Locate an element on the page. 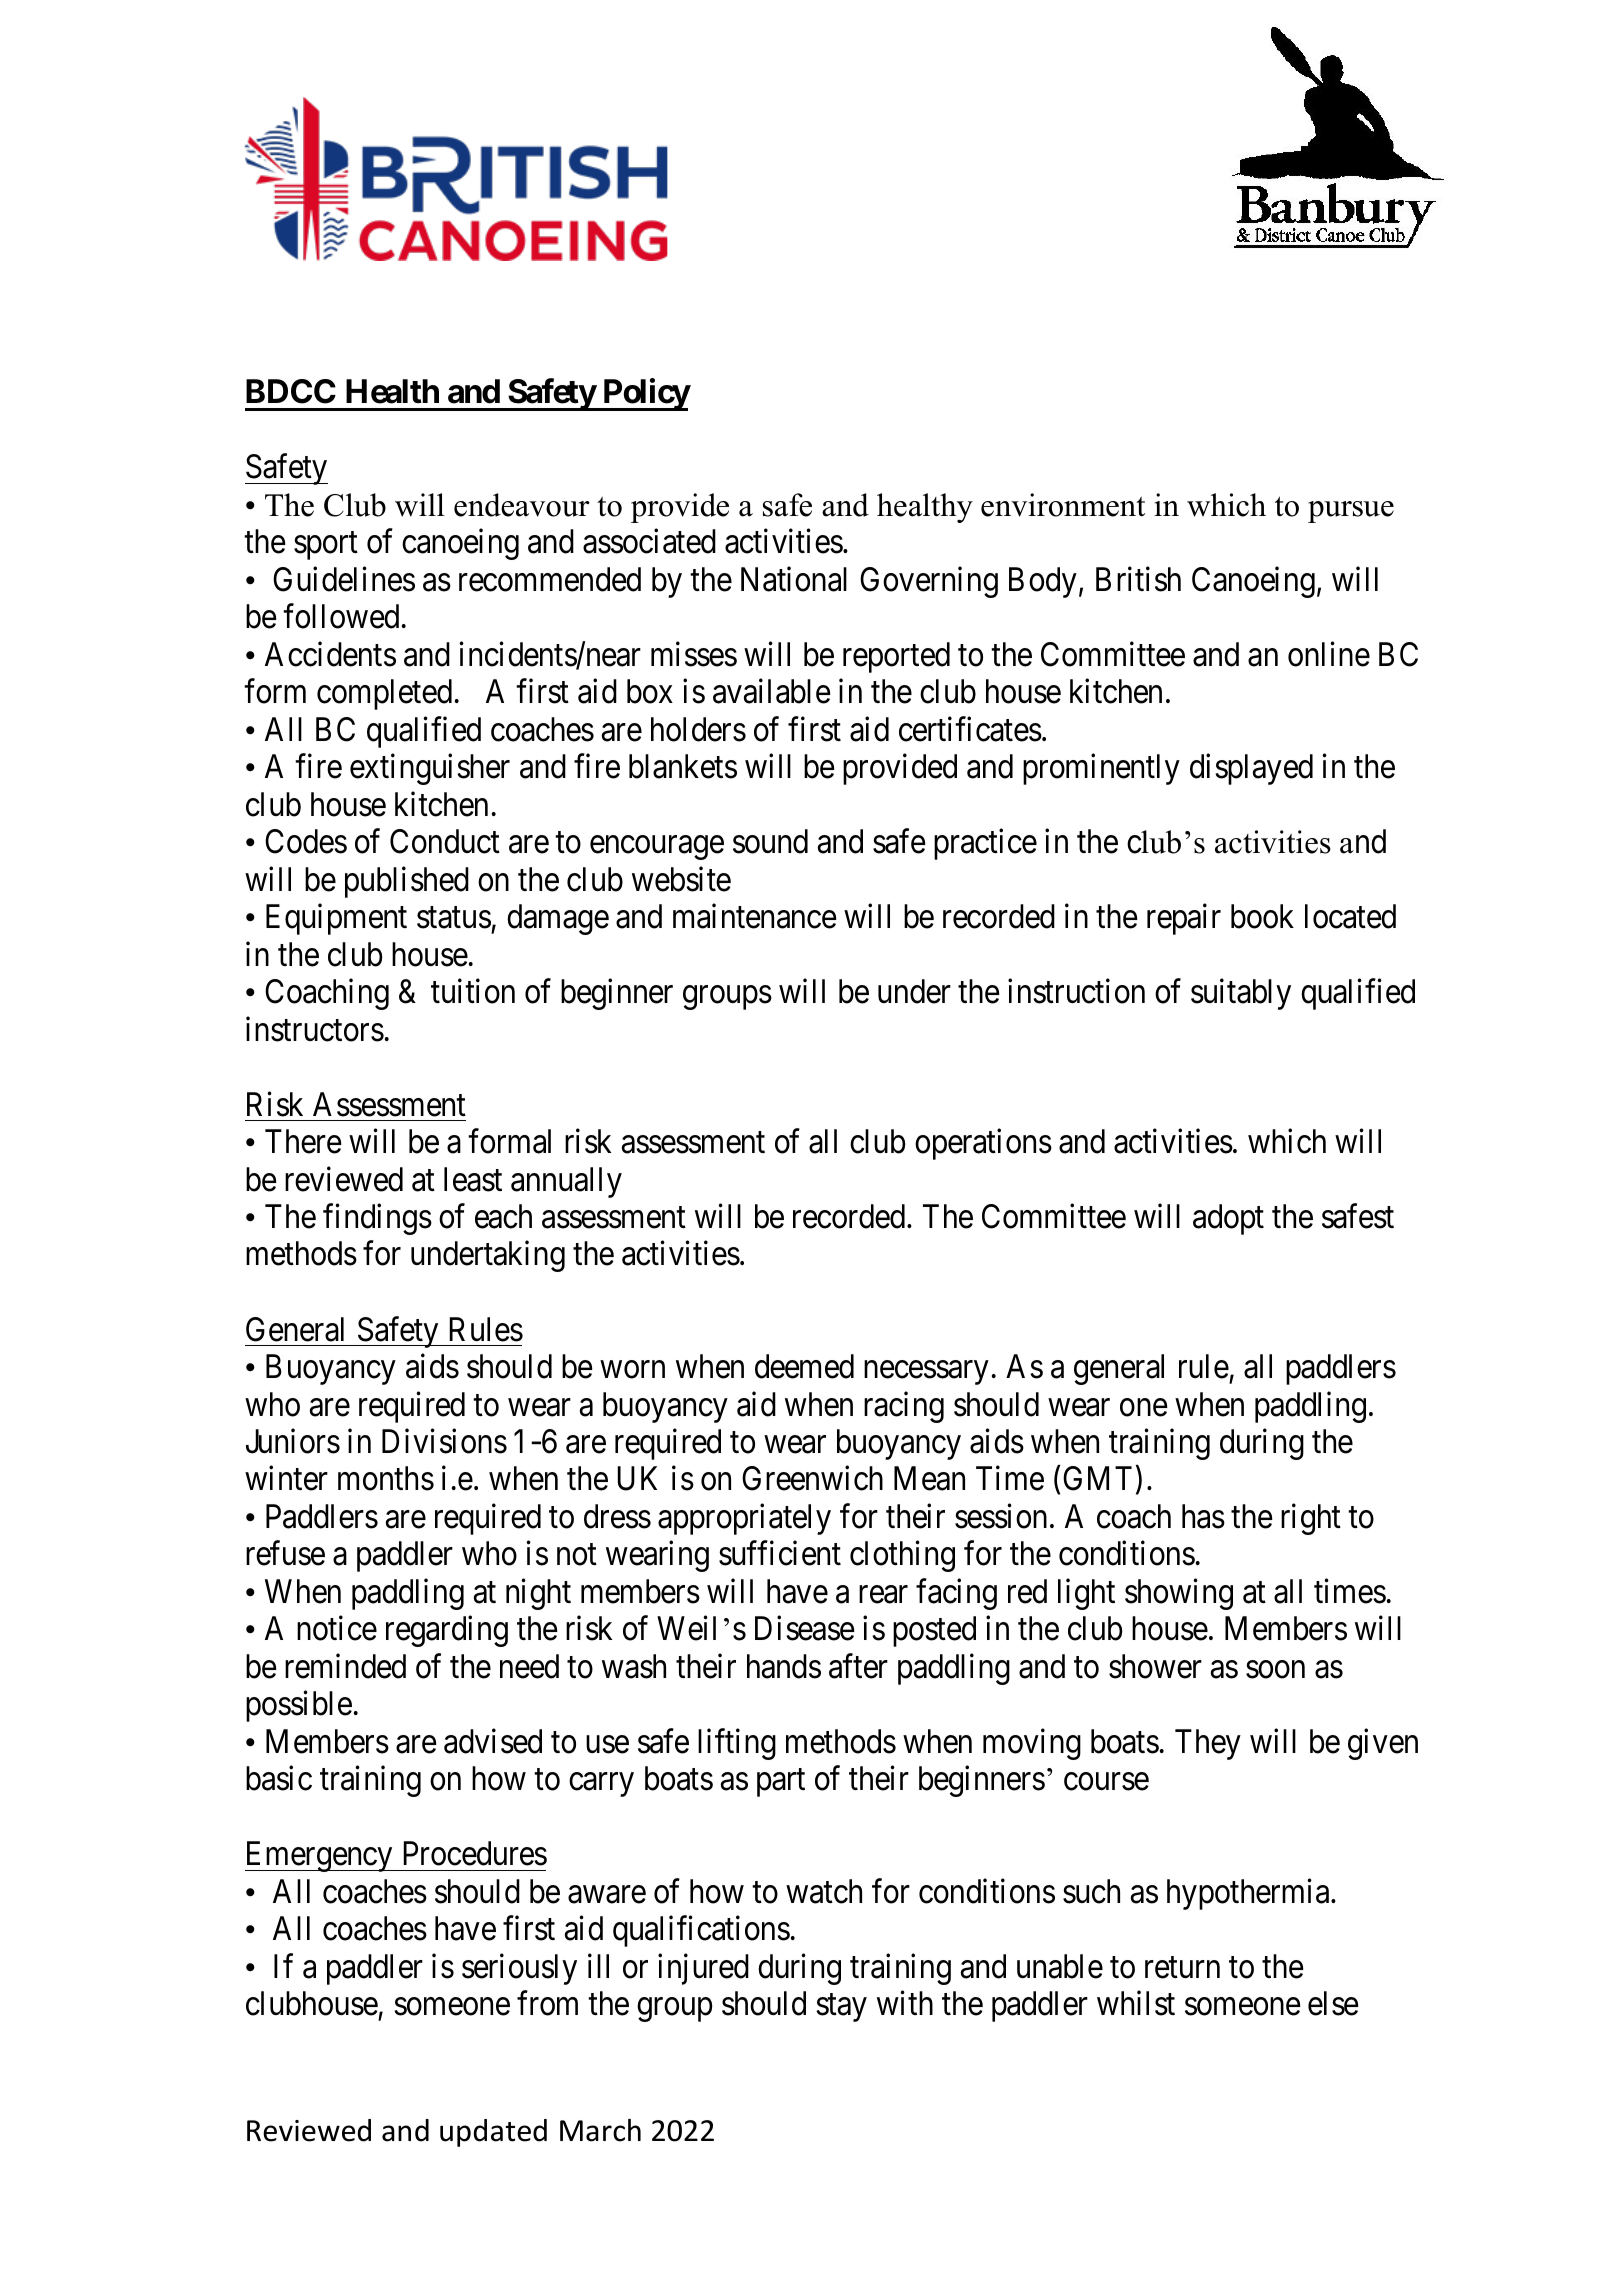 Image resolution: width=1616 pixels, height=2287 pixels. pursue is located at coordinates (1351, 512).
